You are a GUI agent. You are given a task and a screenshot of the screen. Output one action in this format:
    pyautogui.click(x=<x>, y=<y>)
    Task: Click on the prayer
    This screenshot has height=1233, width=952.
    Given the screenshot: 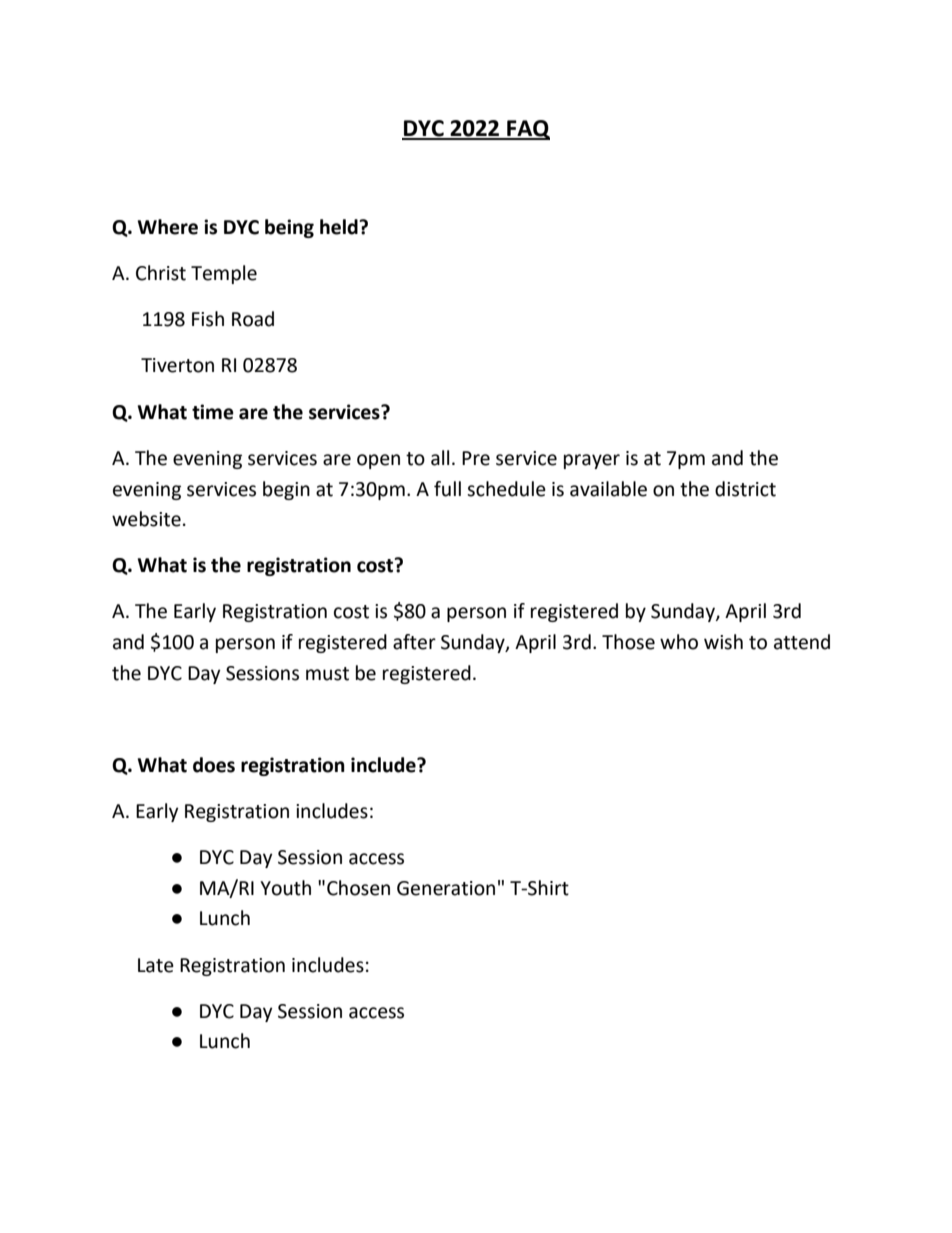 What is the action you would take?
    pyautogui.click(x=592, y=461)
